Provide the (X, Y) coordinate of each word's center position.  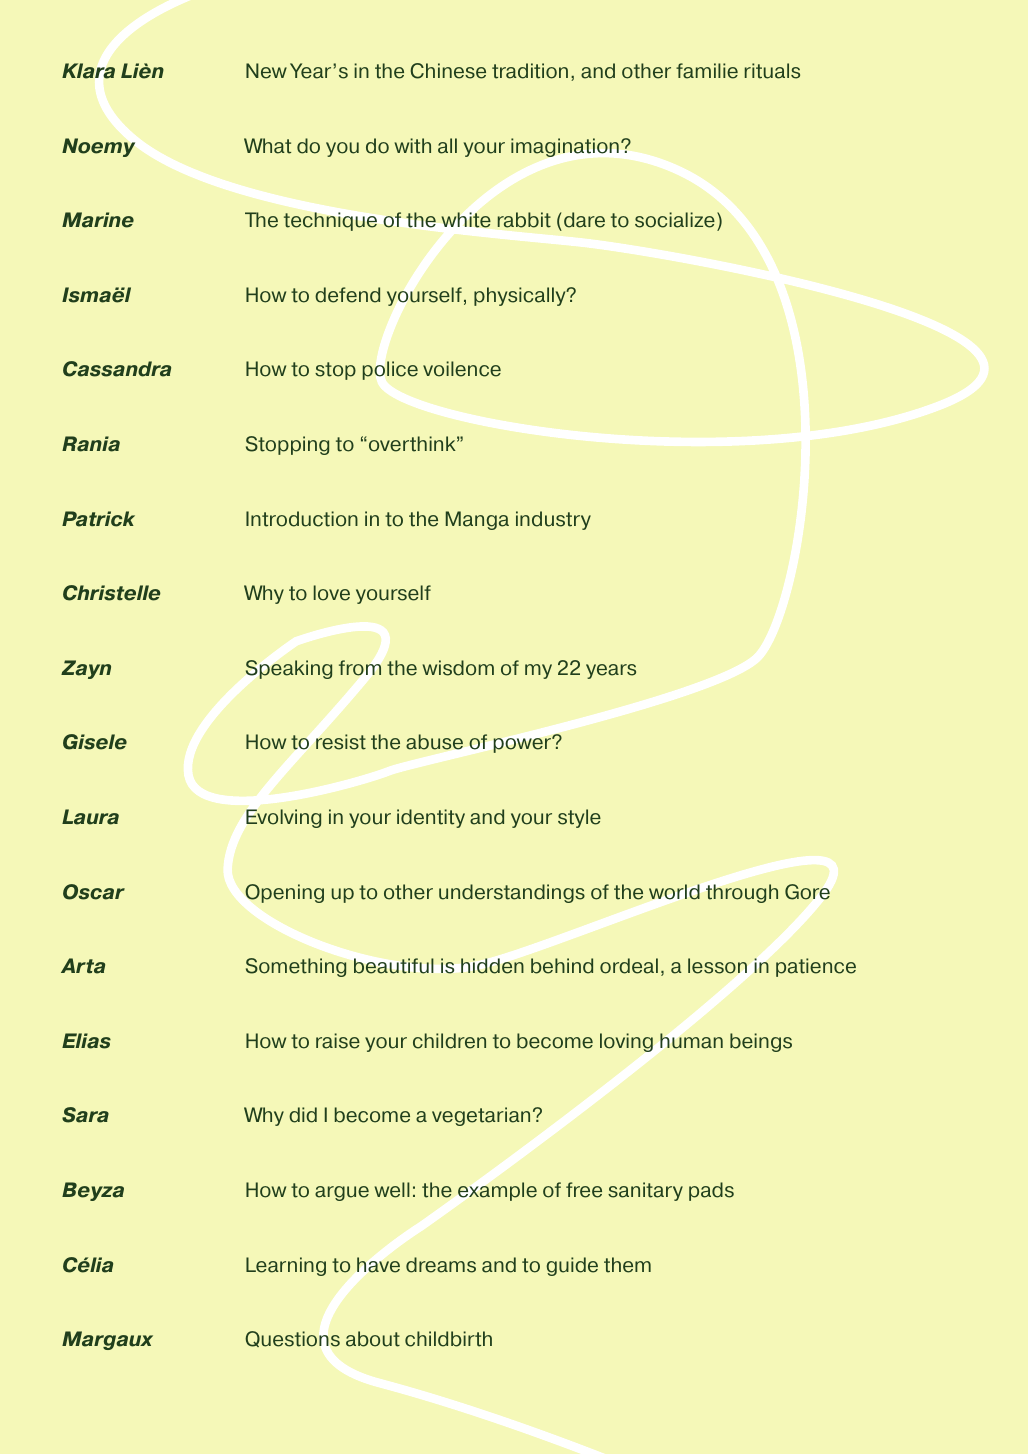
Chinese (448, 71)
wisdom (458, 668)
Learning (286, 1266)
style (579, 818)
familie (707, 71)
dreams (441, 1265)
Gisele (95, 742)
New (266, 71)
